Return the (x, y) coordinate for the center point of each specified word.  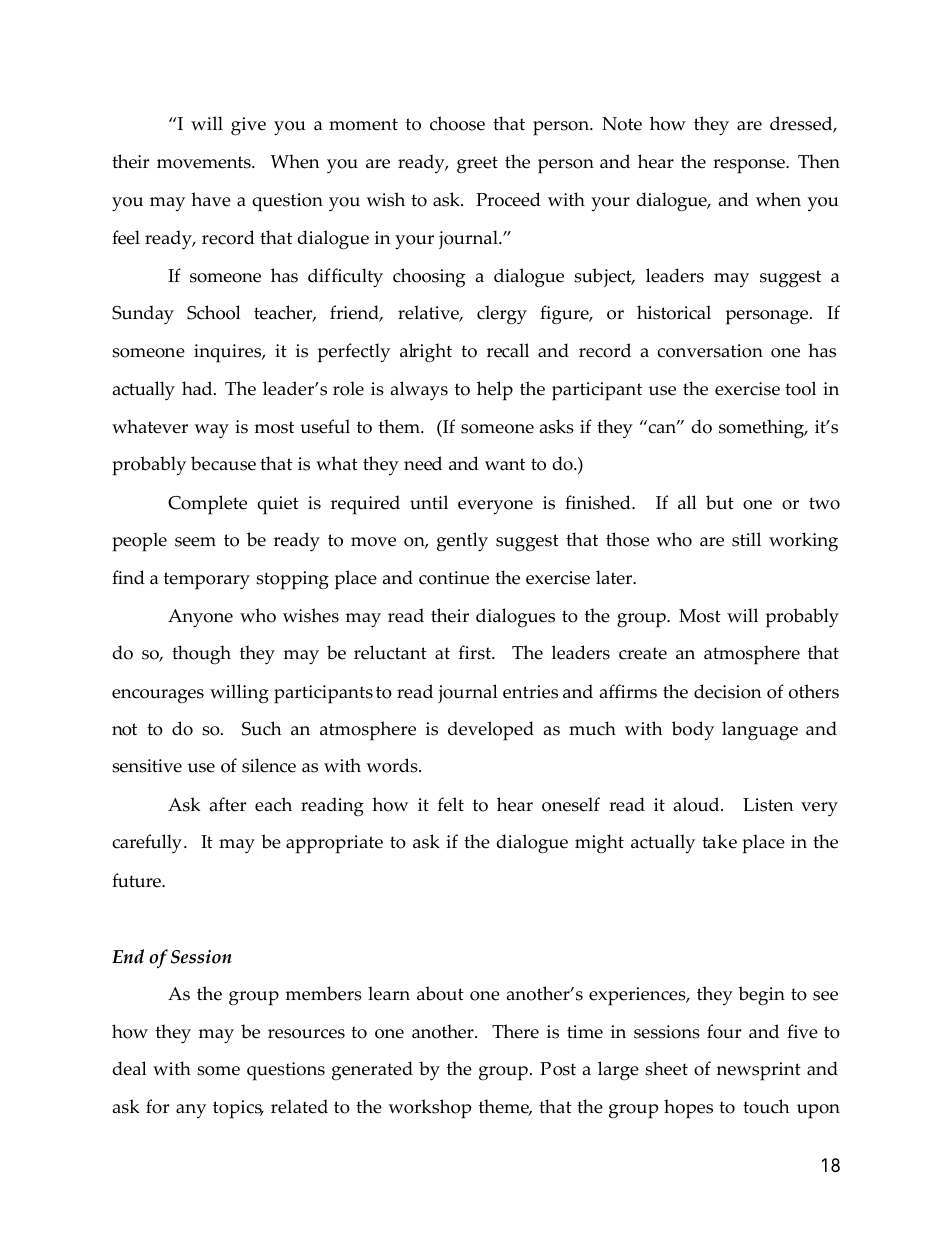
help (495, 391)
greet (477, 164)
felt (451, 804)
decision (728, 691)
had (198, 388)
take (719, 841)
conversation (710, 351)
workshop (429, 1109)
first (476, 652)
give (248, 126)
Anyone (200, 618)
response (750, 166)
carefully (147, 844)
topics (238, 1109)
